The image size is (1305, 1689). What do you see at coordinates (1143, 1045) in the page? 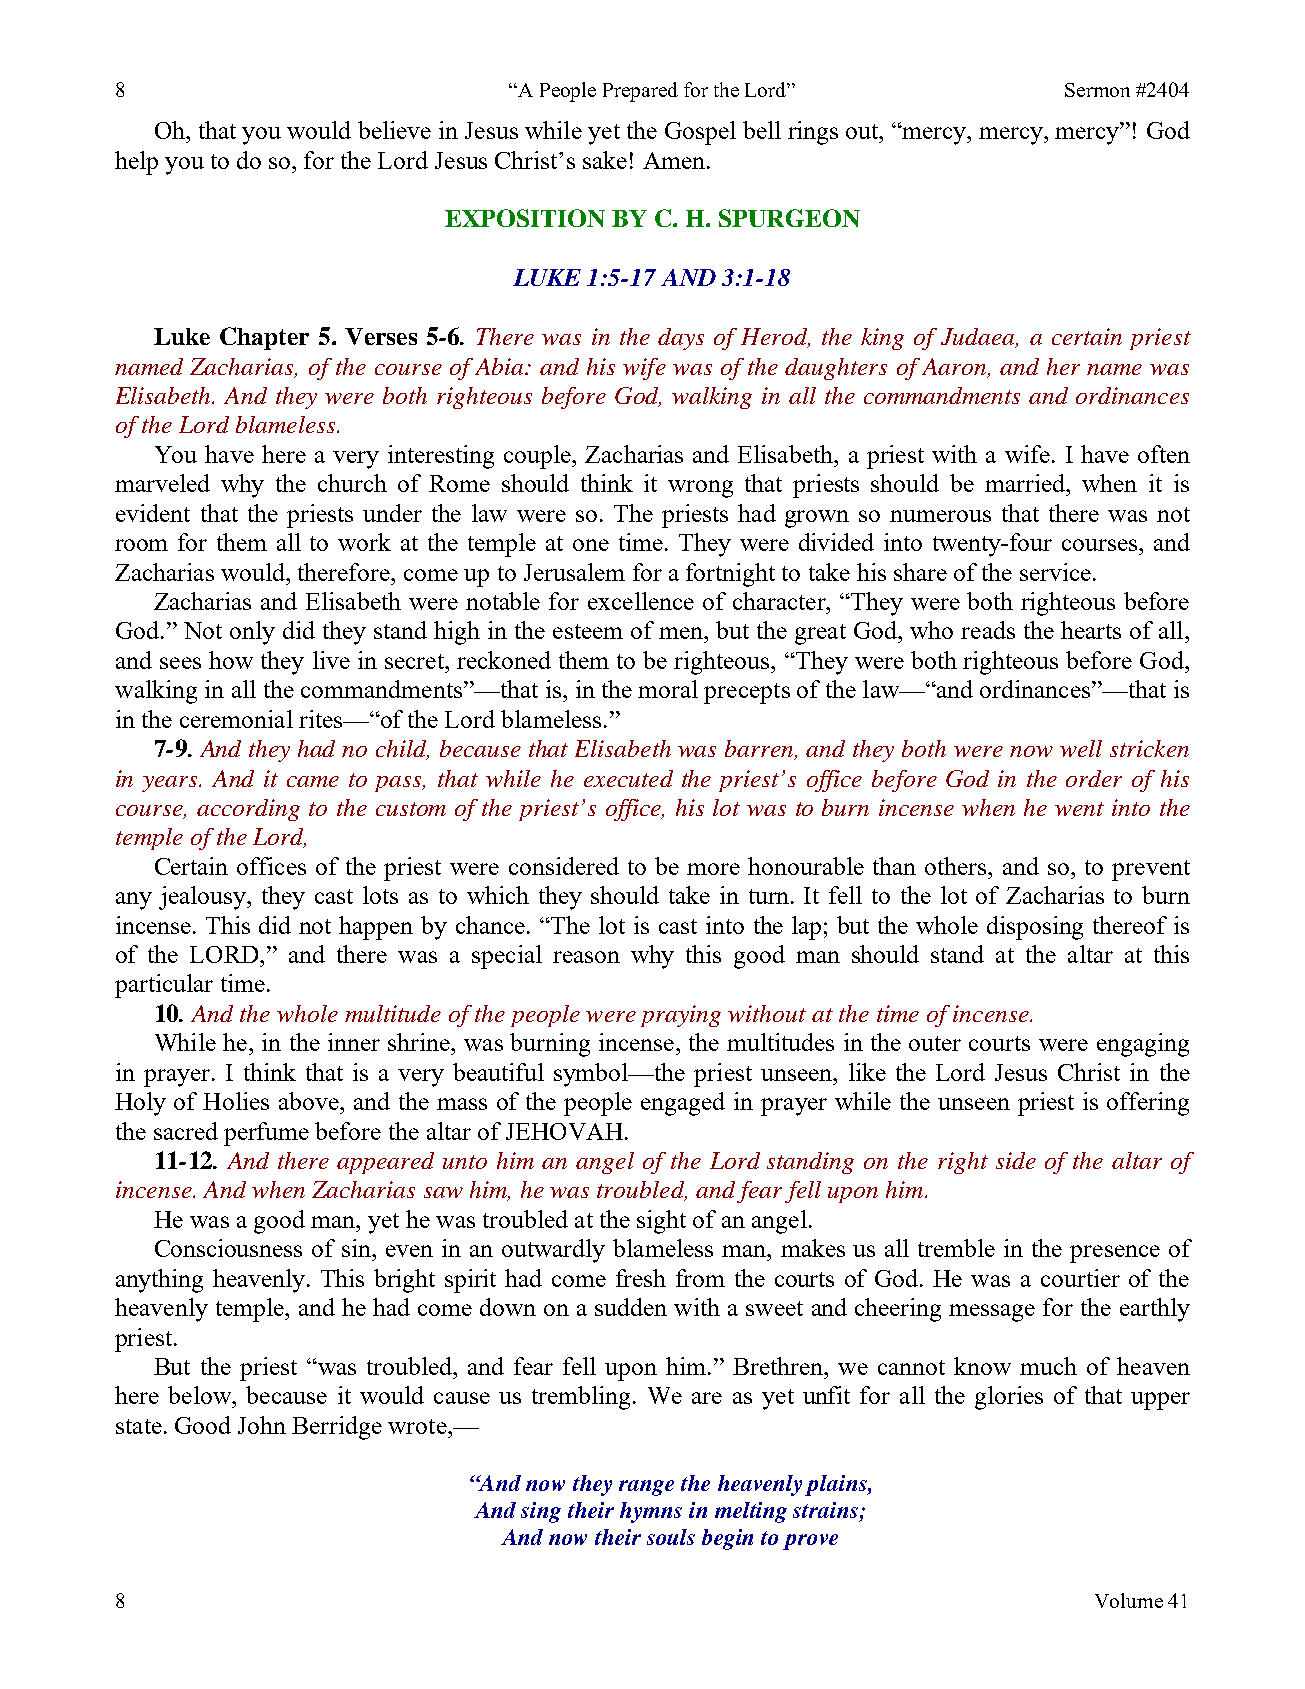
I see `engaging` at bounding box center [1143, 1045].
